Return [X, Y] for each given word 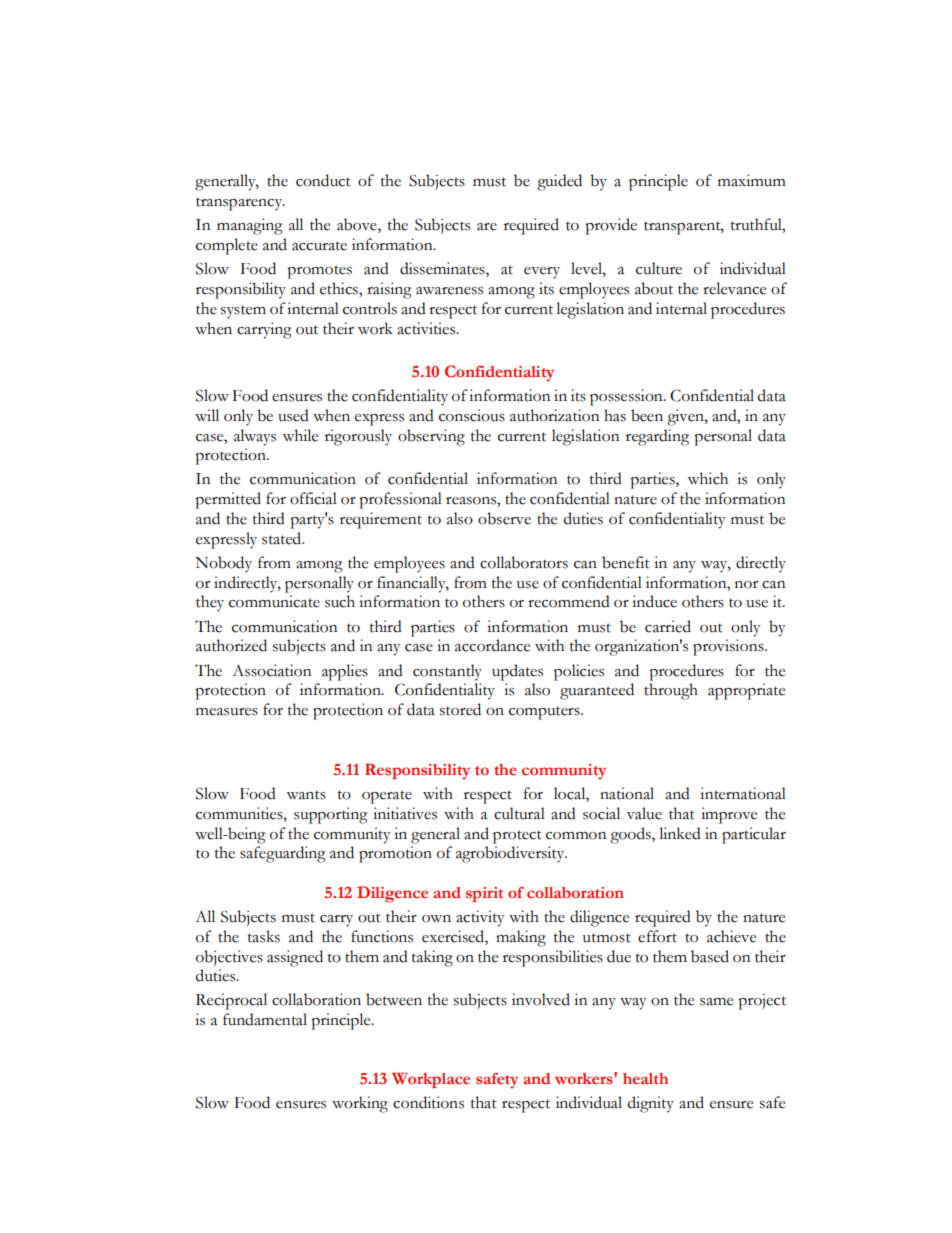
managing [250, 226]
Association [271, 670]
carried [668, 626]
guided [559, 182]
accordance [492, 645]
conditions [428, 1102]
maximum [752, 180]
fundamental [265, 1019]
